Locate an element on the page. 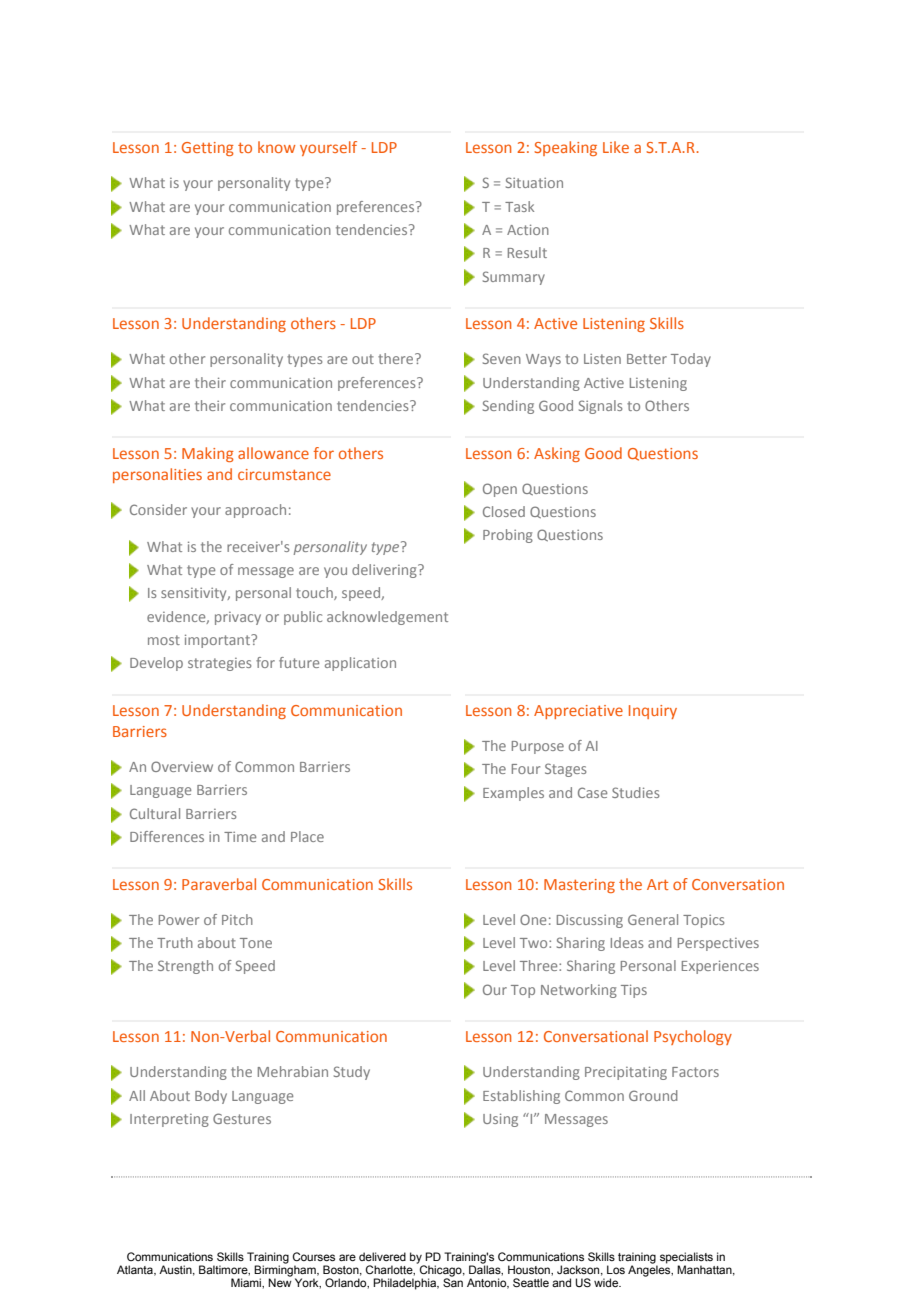  Signals is located at coordinates (601, 407).
